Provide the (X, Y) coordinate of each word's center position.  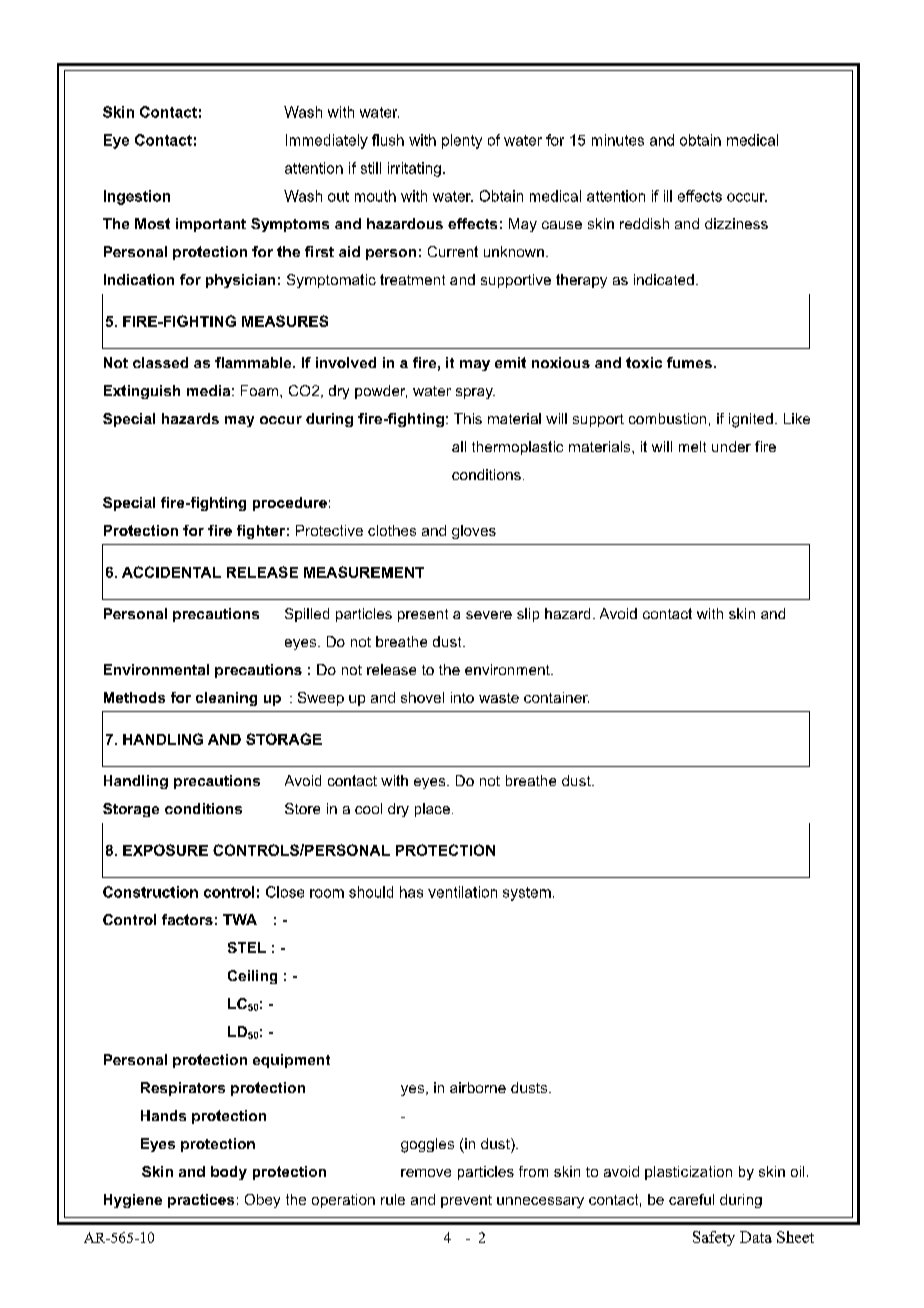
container (556, 697)
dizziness (736, 223)
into (462, 697)
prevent (466, 1201)
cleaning (226, 699)
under (731, 446)
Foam (261, 390)
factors (187, 919)
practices (201, 1201)
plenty (462, 141)
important (211, 225)
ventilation (462, 892)
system (527, 894)
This (468, 418)
